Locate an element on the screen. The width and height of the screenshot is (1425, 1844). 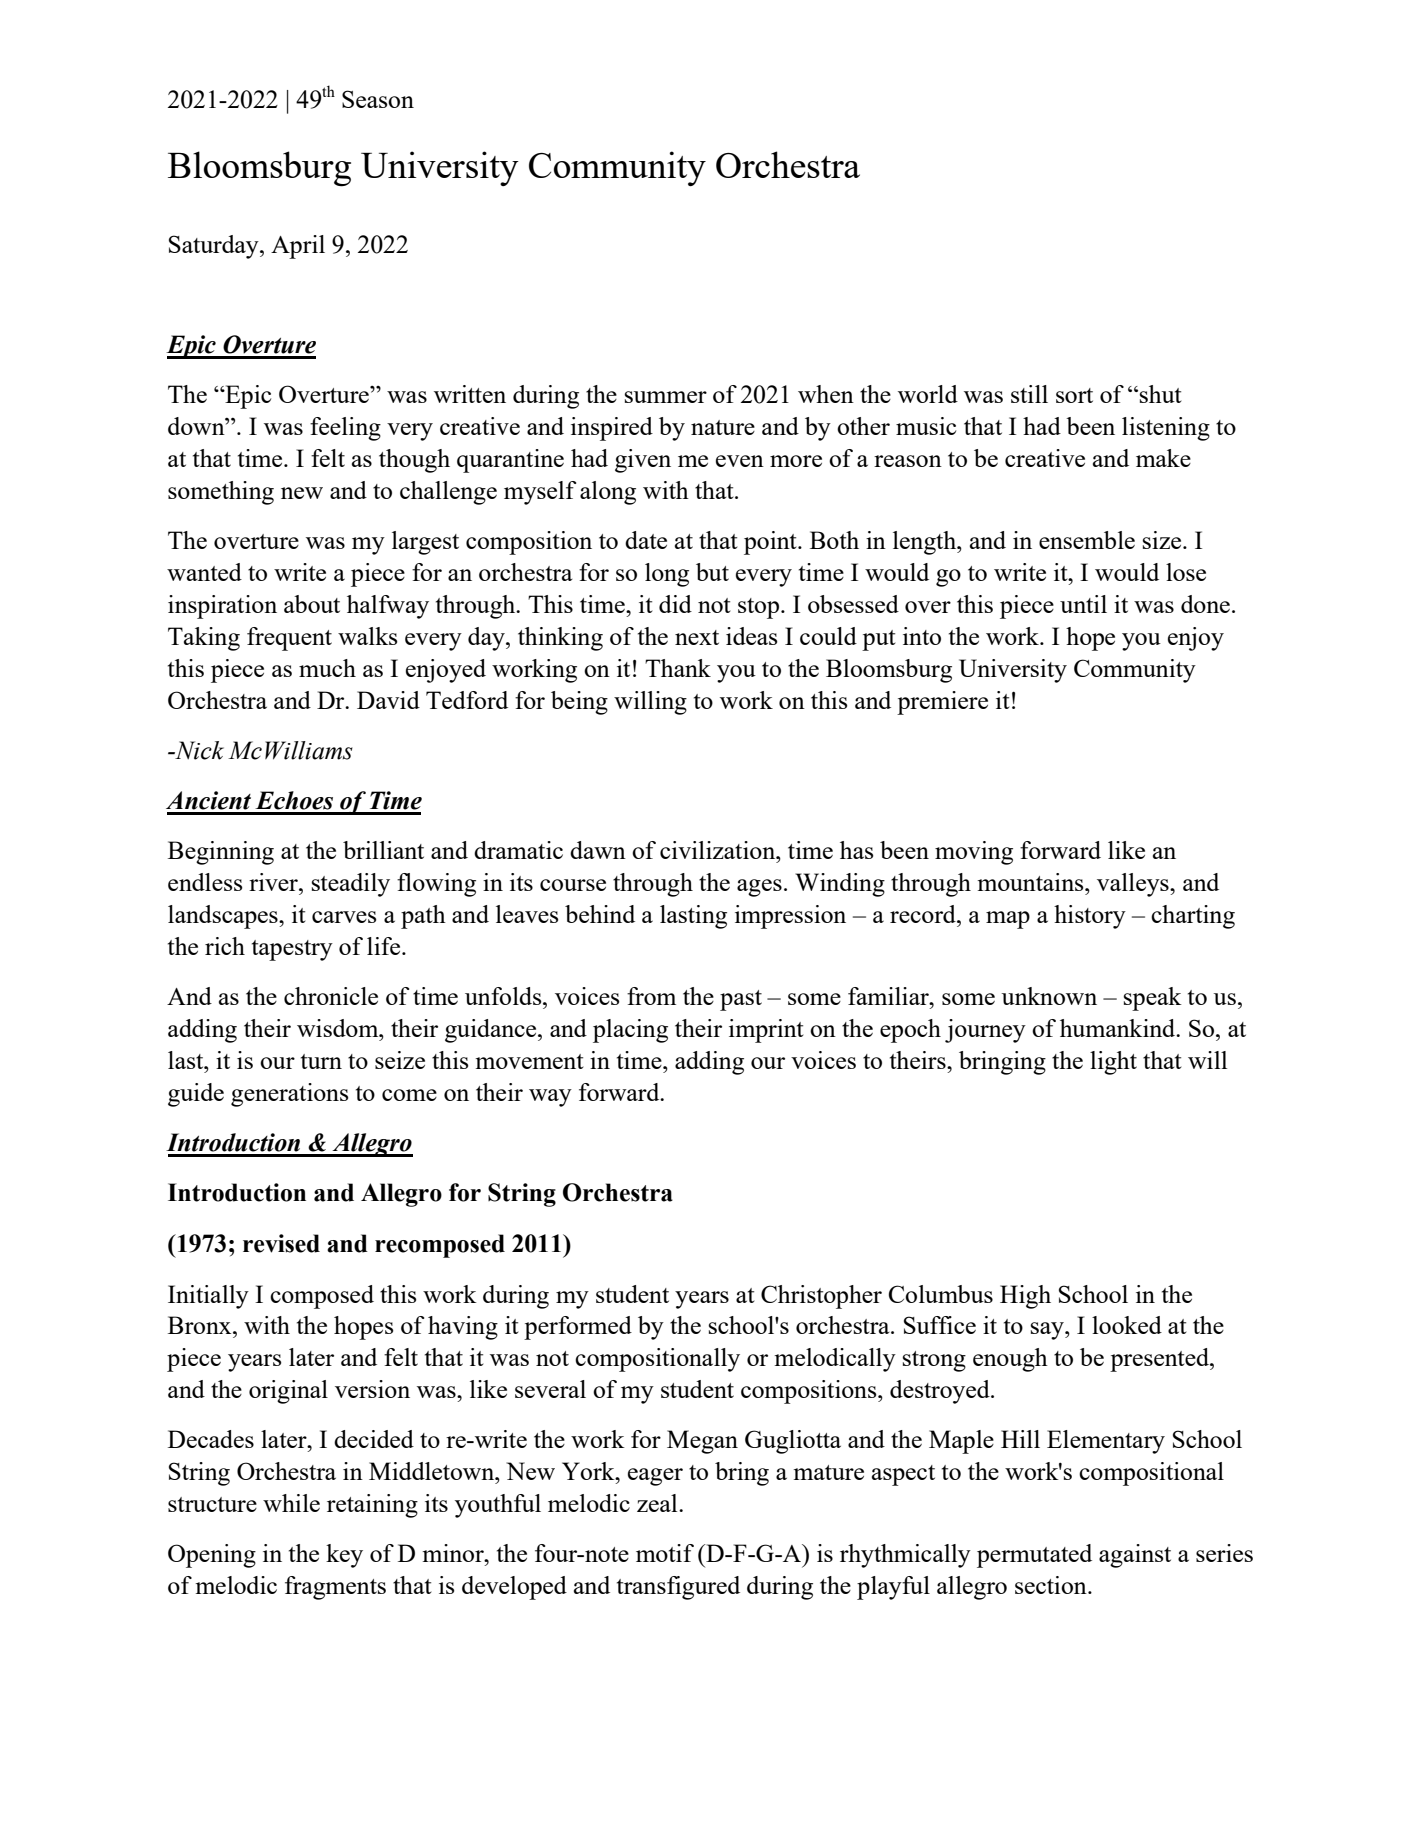
key is located at coordinates (344, 1556).
